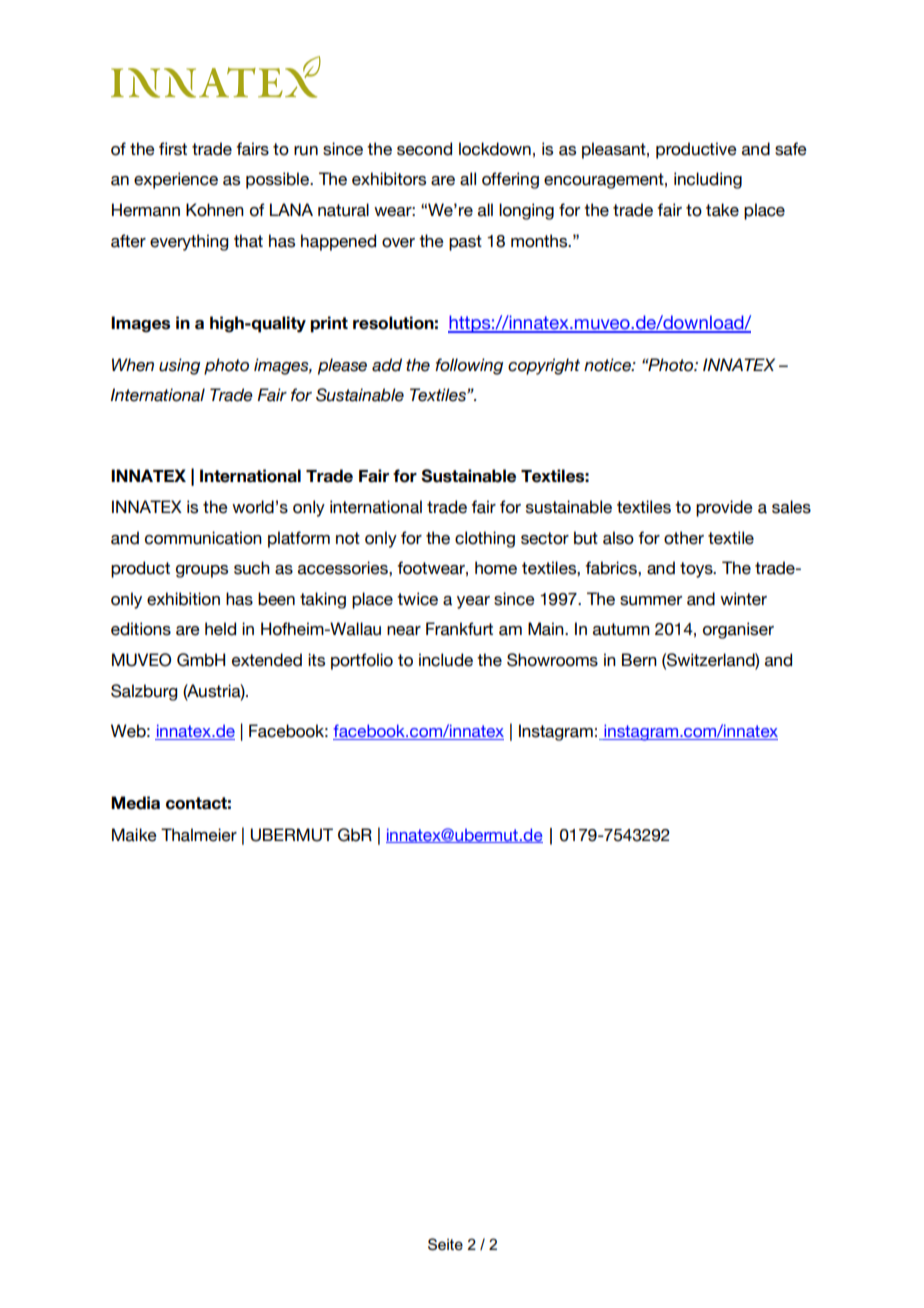  What do you see at coordinates (135, 803) in the image?
I see `Media` at bounding box center [135, 803].
